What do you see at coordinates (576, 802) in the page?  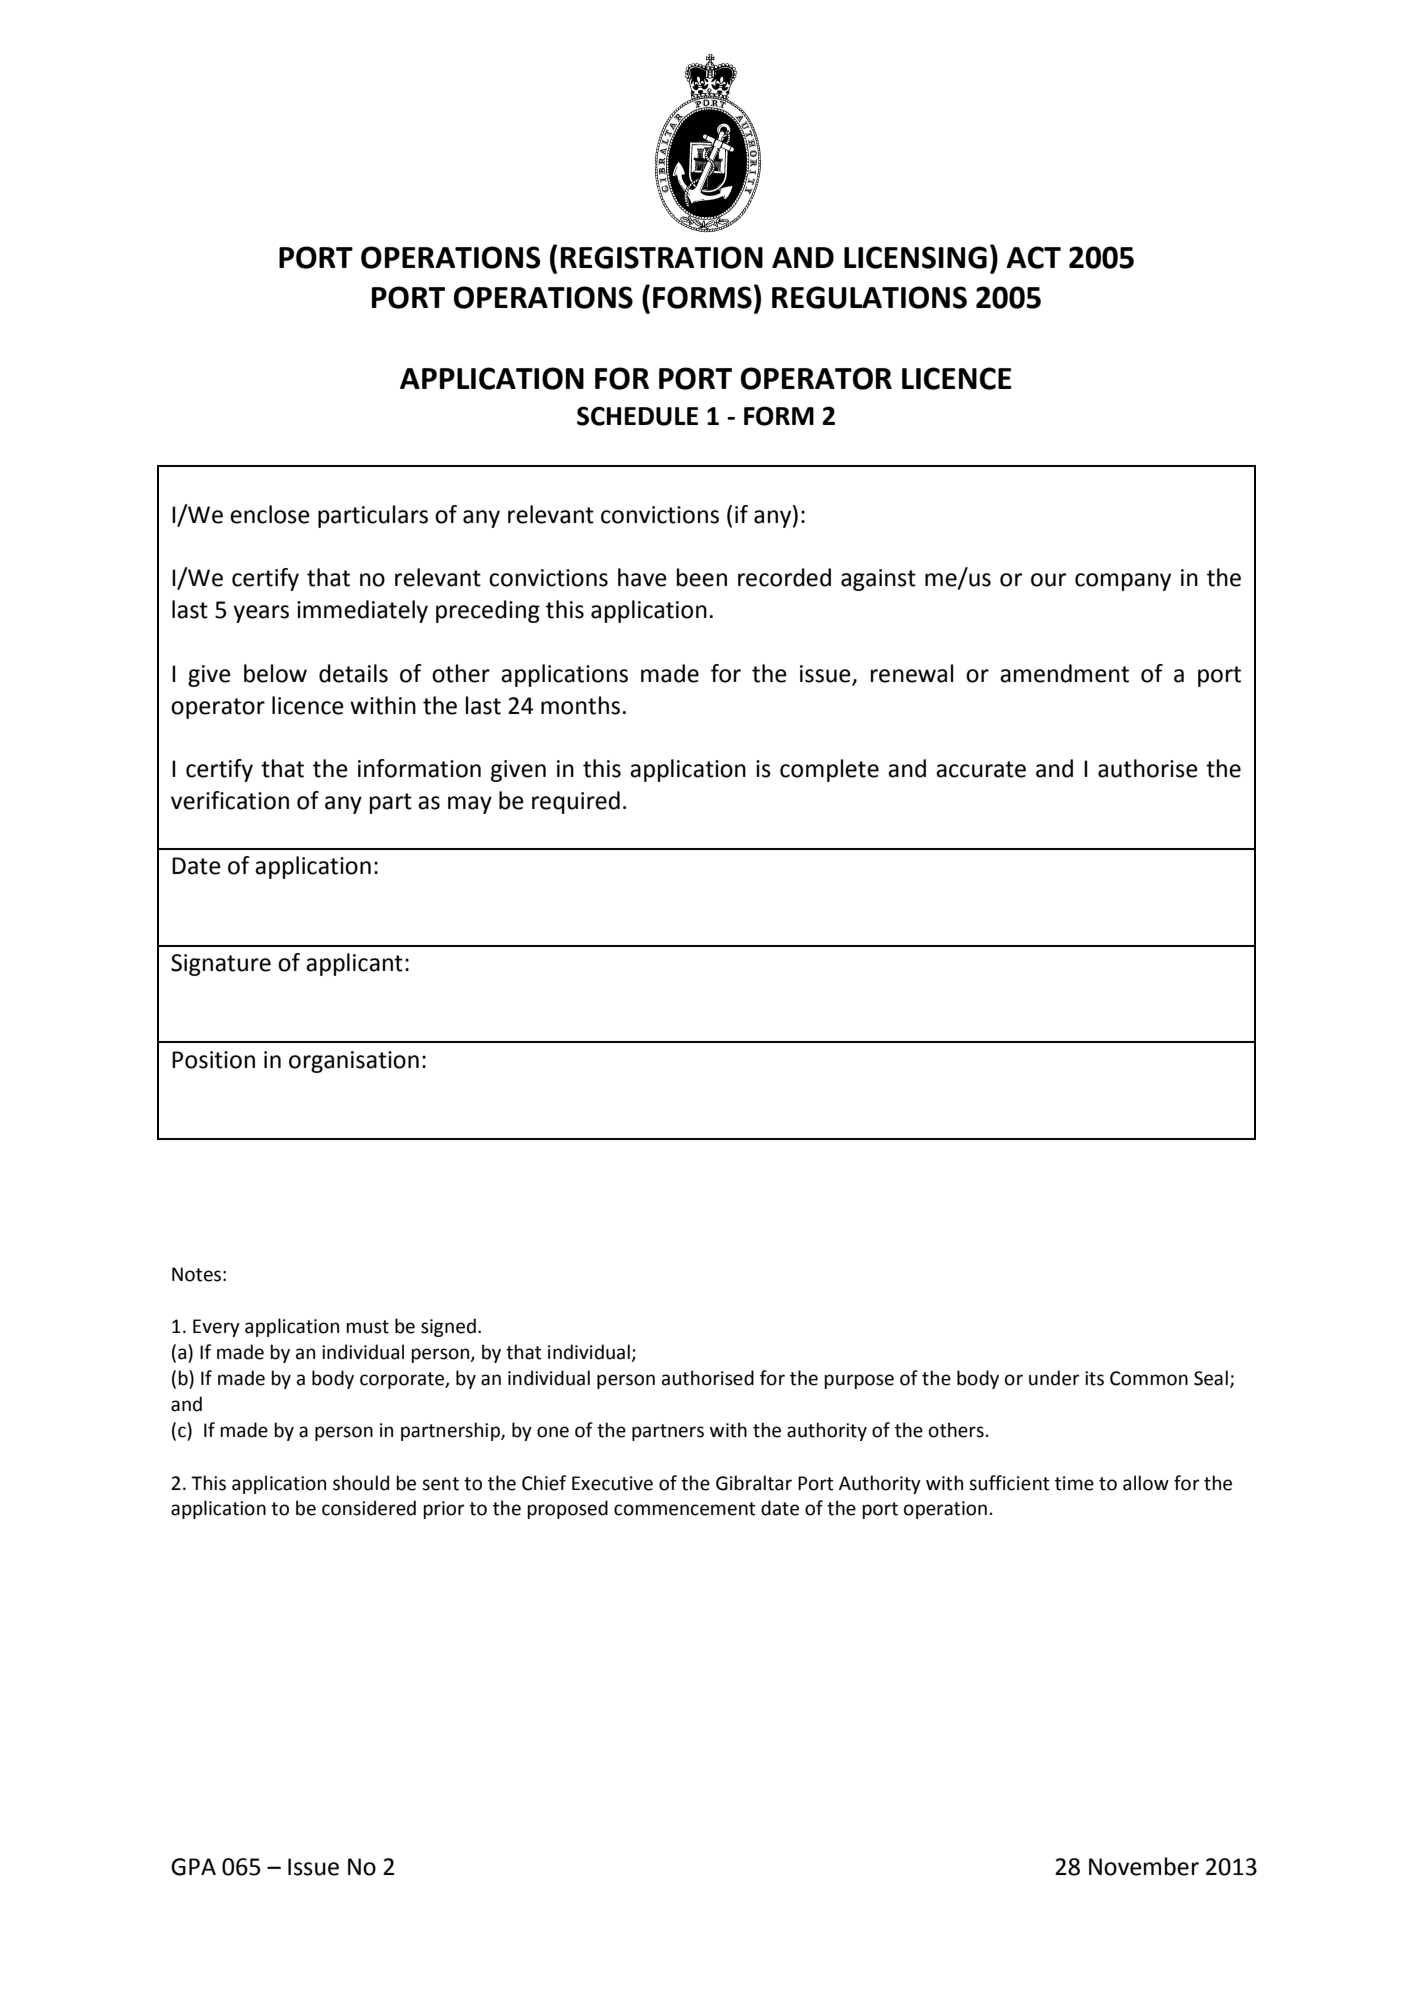 I see `required` at bounding box center [576, 802].
